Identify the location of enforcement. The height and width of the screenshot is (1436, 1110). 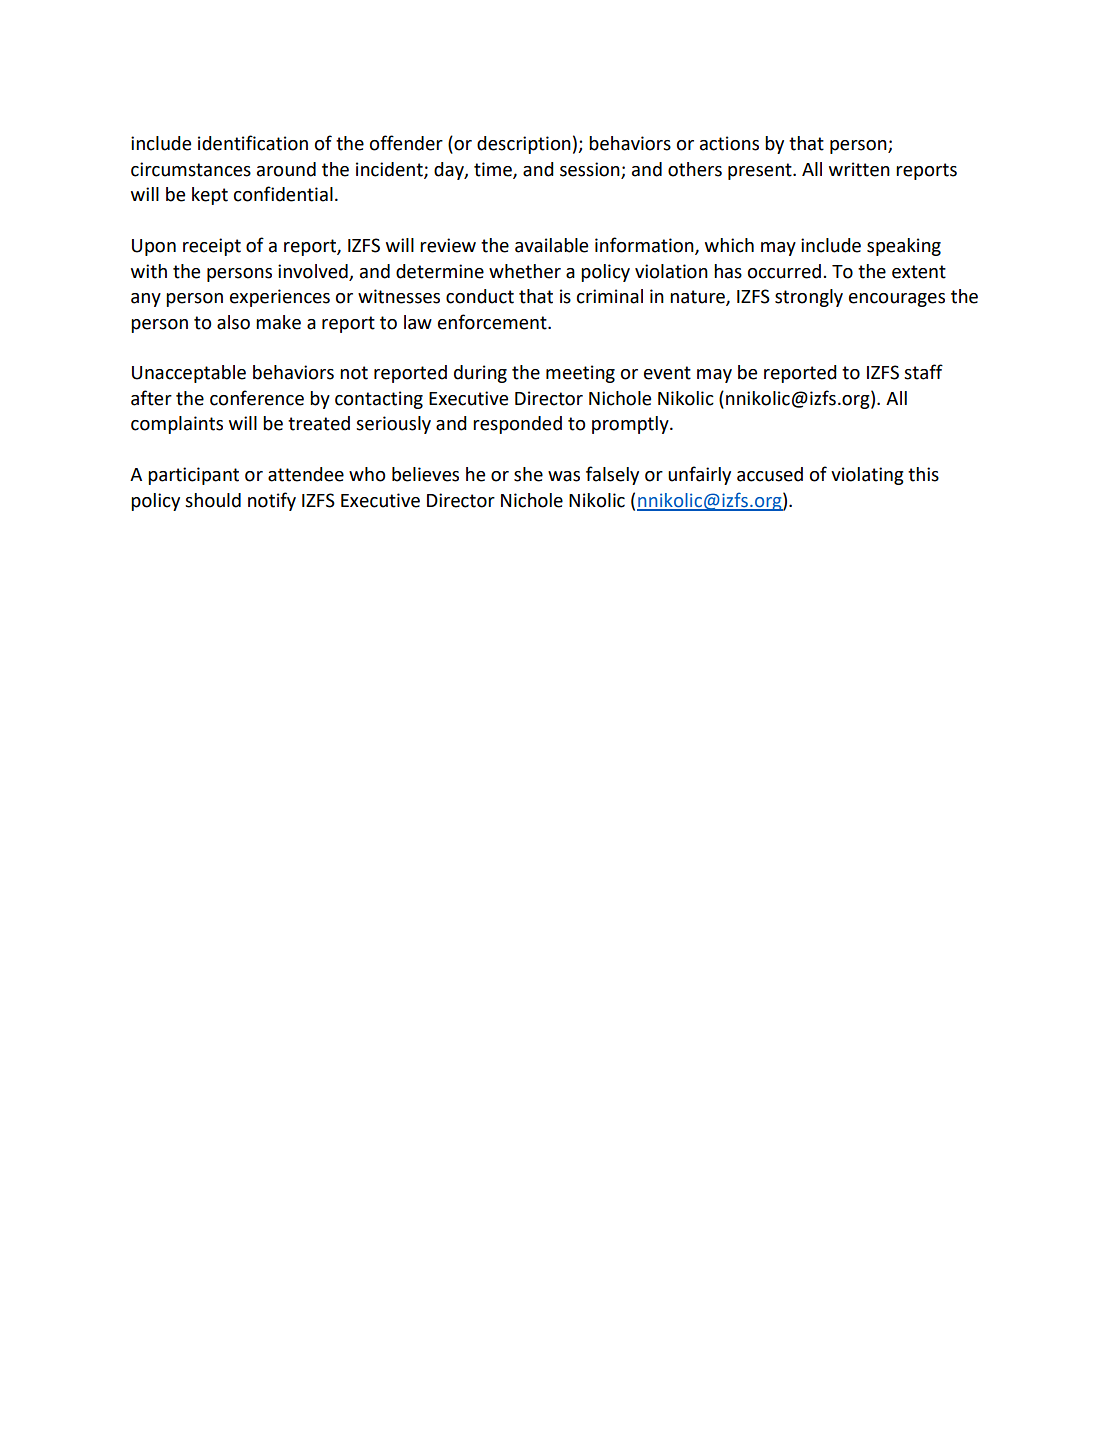
(493, 322).
